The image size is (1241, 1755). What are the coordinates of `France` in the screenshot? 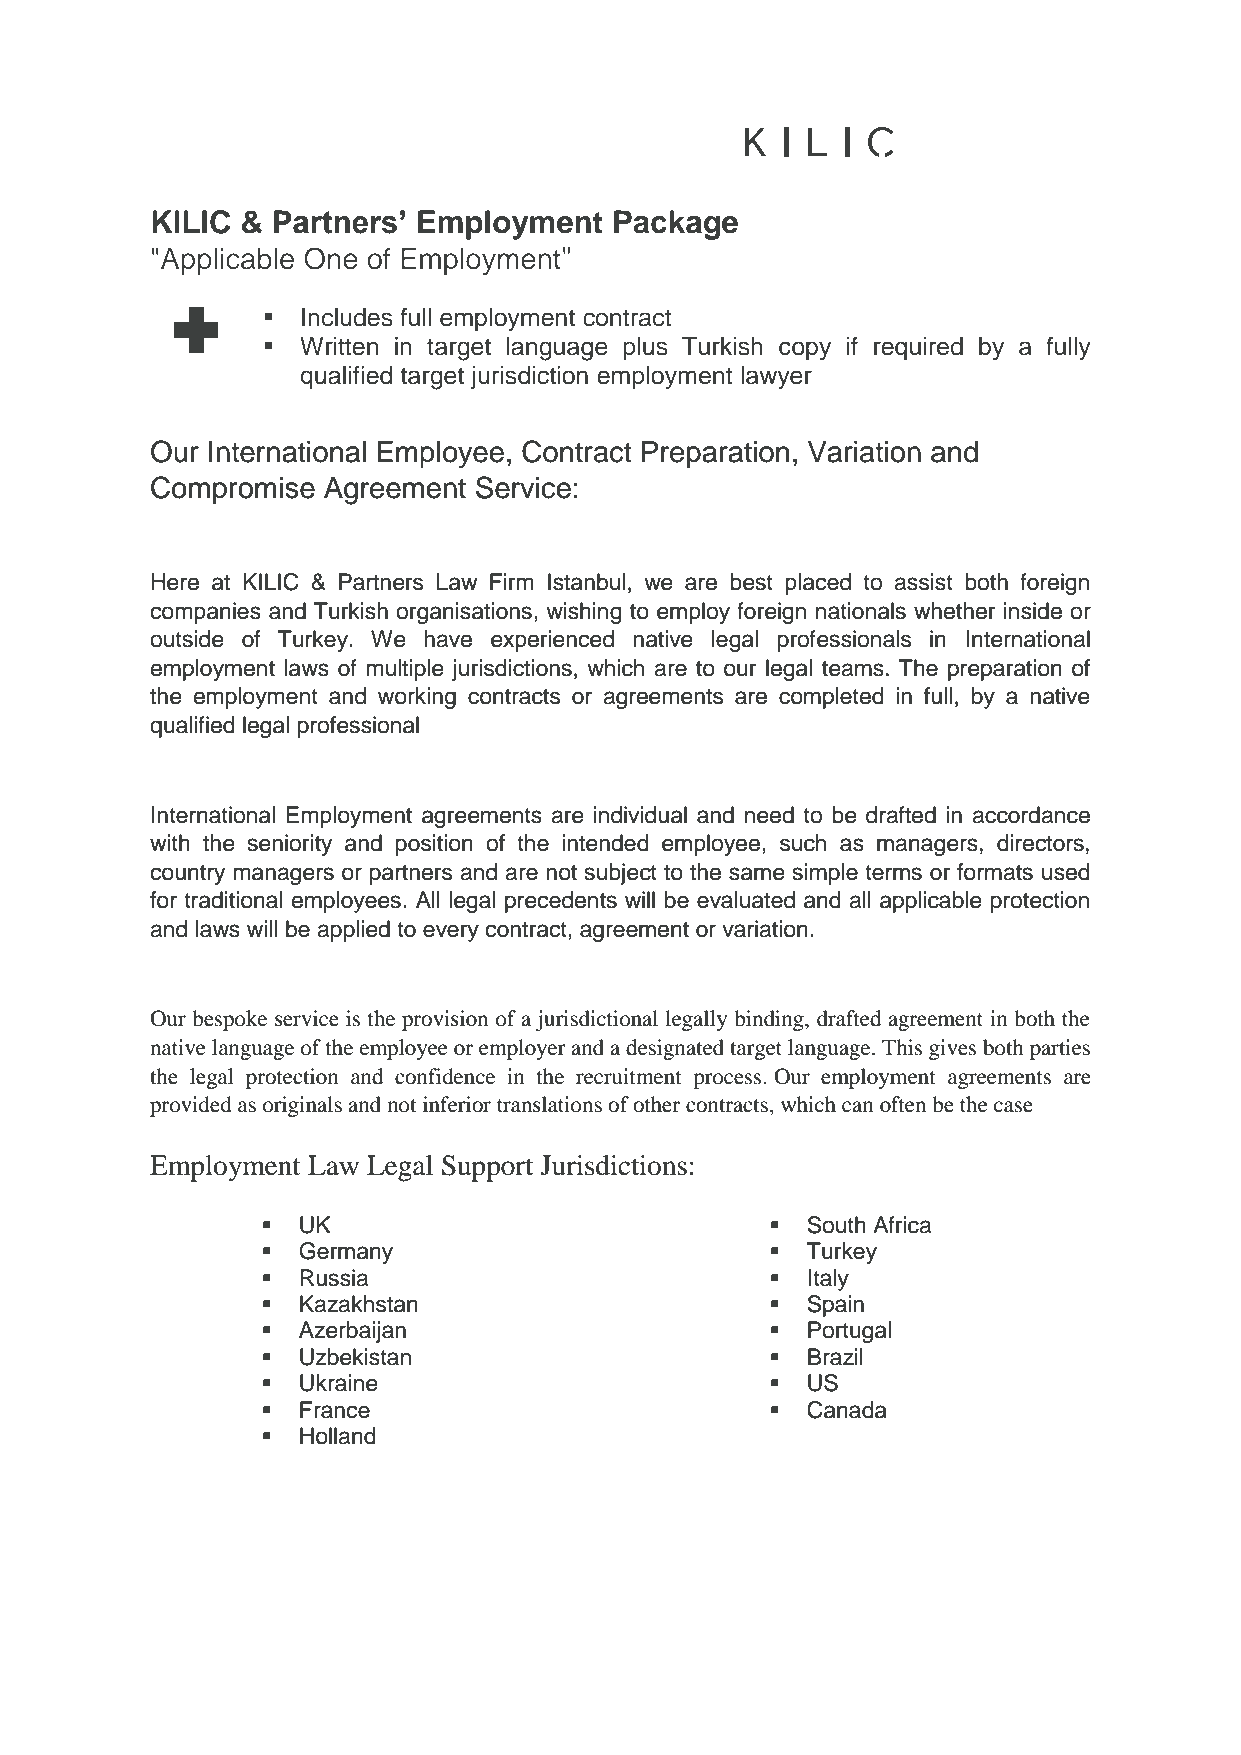 It's located at (335, 1410).
